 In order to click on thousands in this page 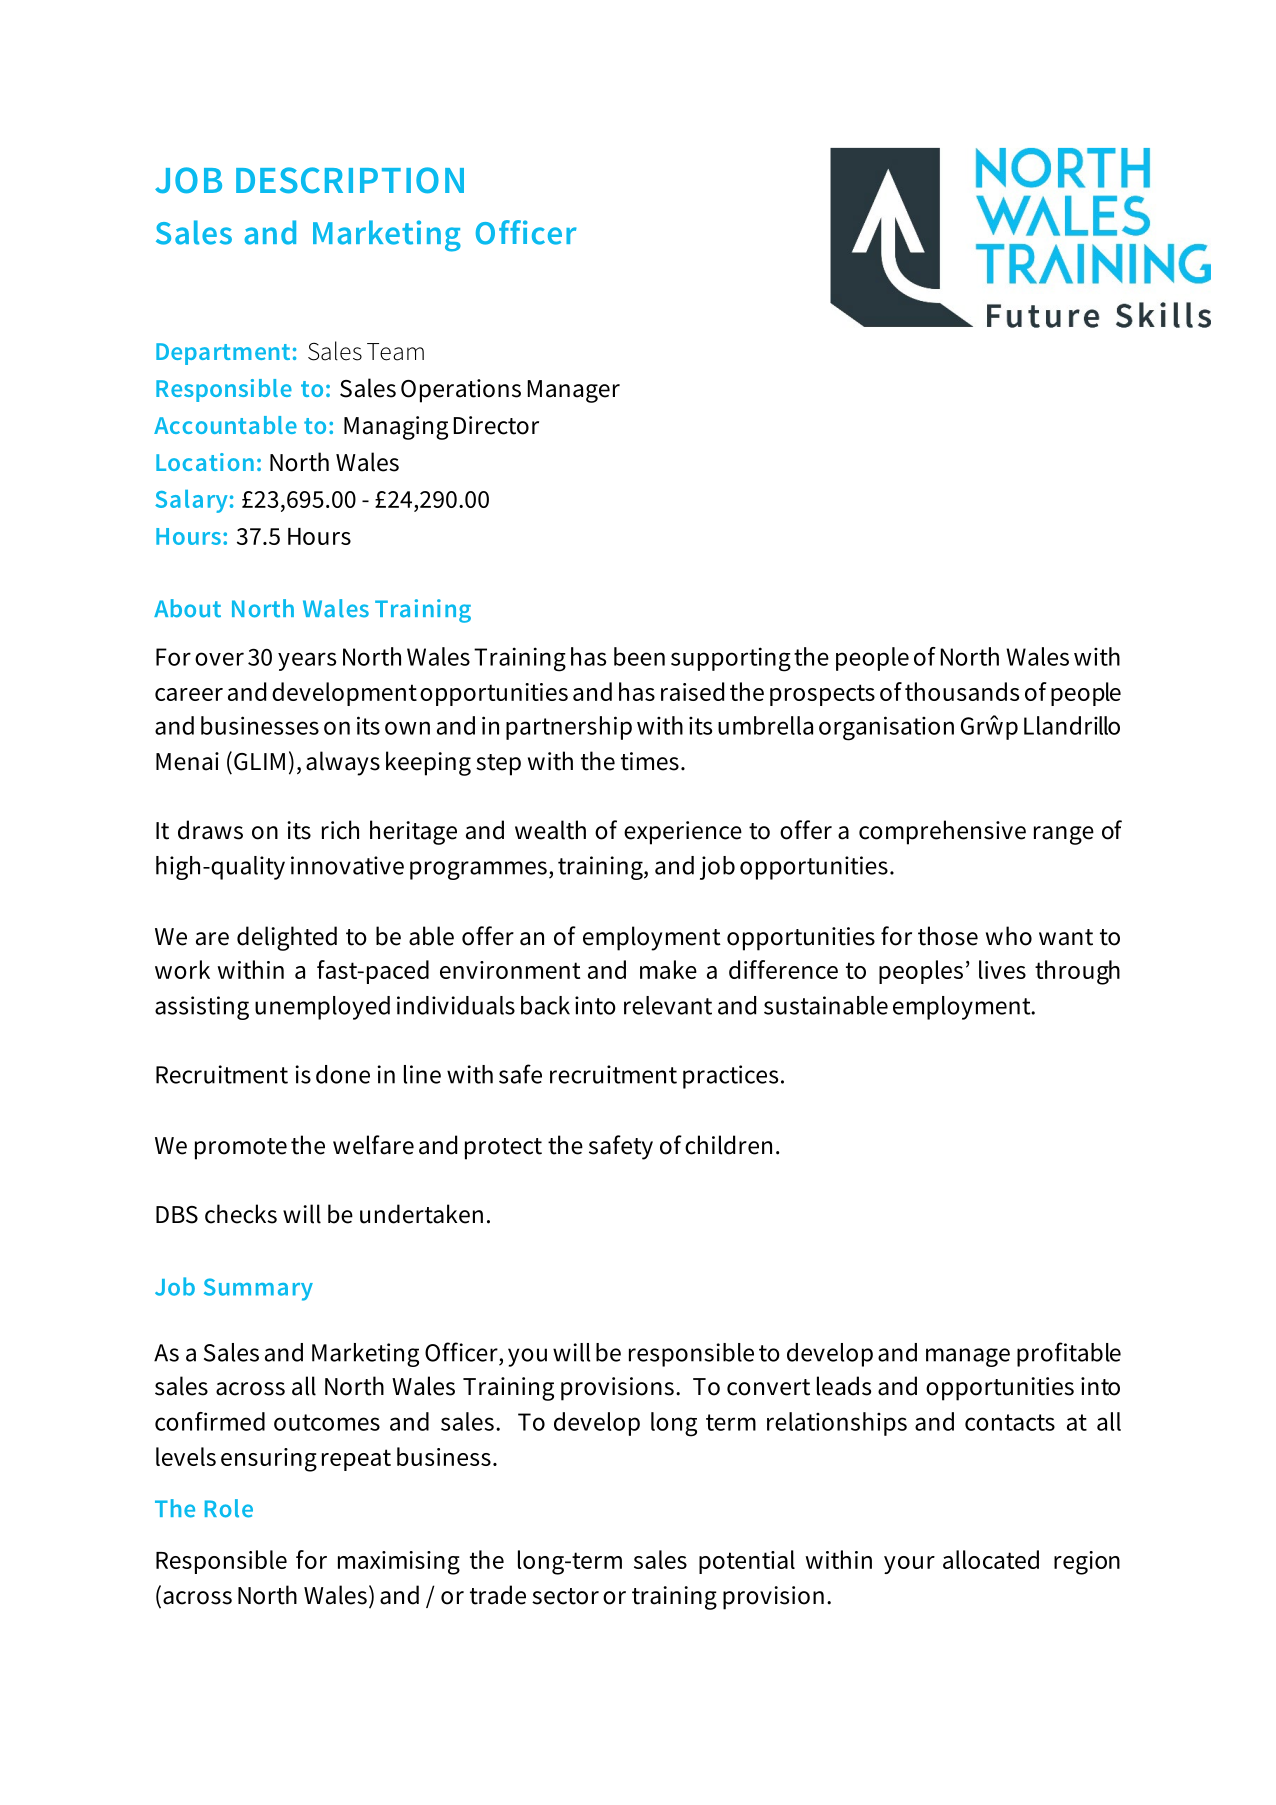, I will do `click(962, 691)`.
